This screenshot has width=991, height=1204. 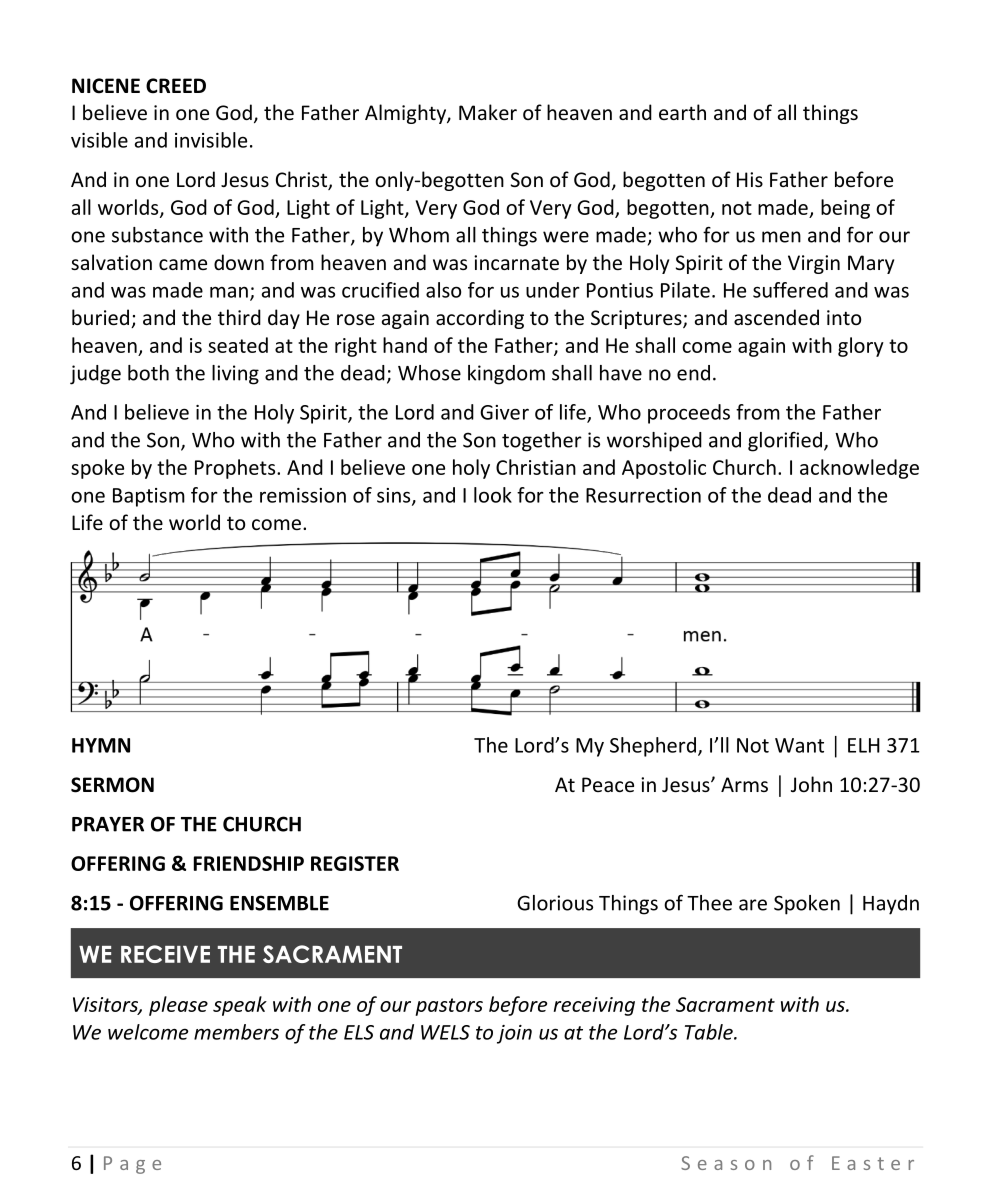 I want to click on look, so click(x=493, y=495).
